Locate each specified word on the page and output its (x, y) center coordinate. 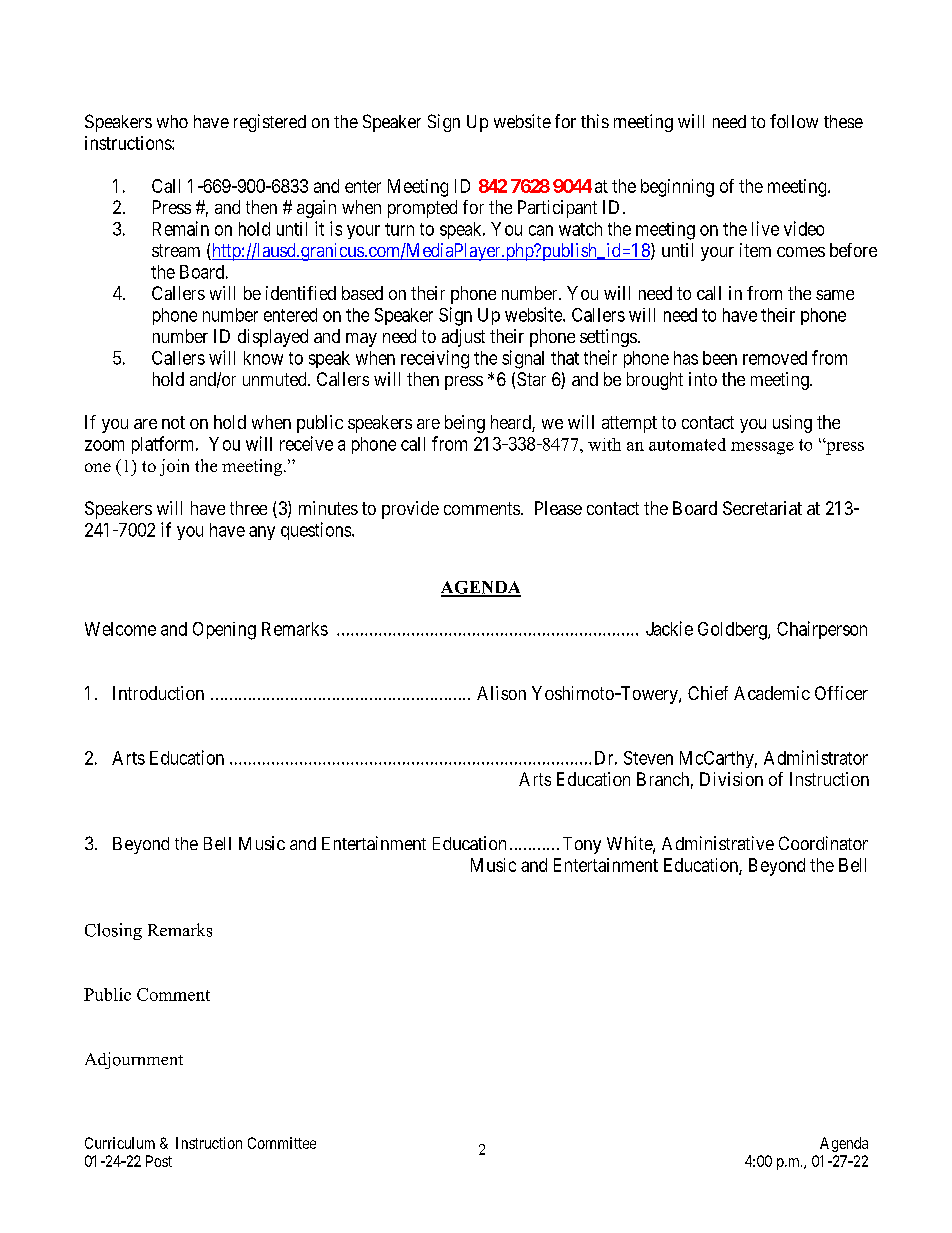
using (792, 424)
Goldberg (733, 631)
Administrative (718, 843)
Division (731, 779)
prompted (422, 209)
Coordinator (823, 843)
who (172, 121)
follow (794, 121)
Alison (501, 693)
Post (159, 1161)
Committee (282, 1143)
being (465, 424)
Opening (224, 631)
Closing (113, 931)
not (173, 422)
